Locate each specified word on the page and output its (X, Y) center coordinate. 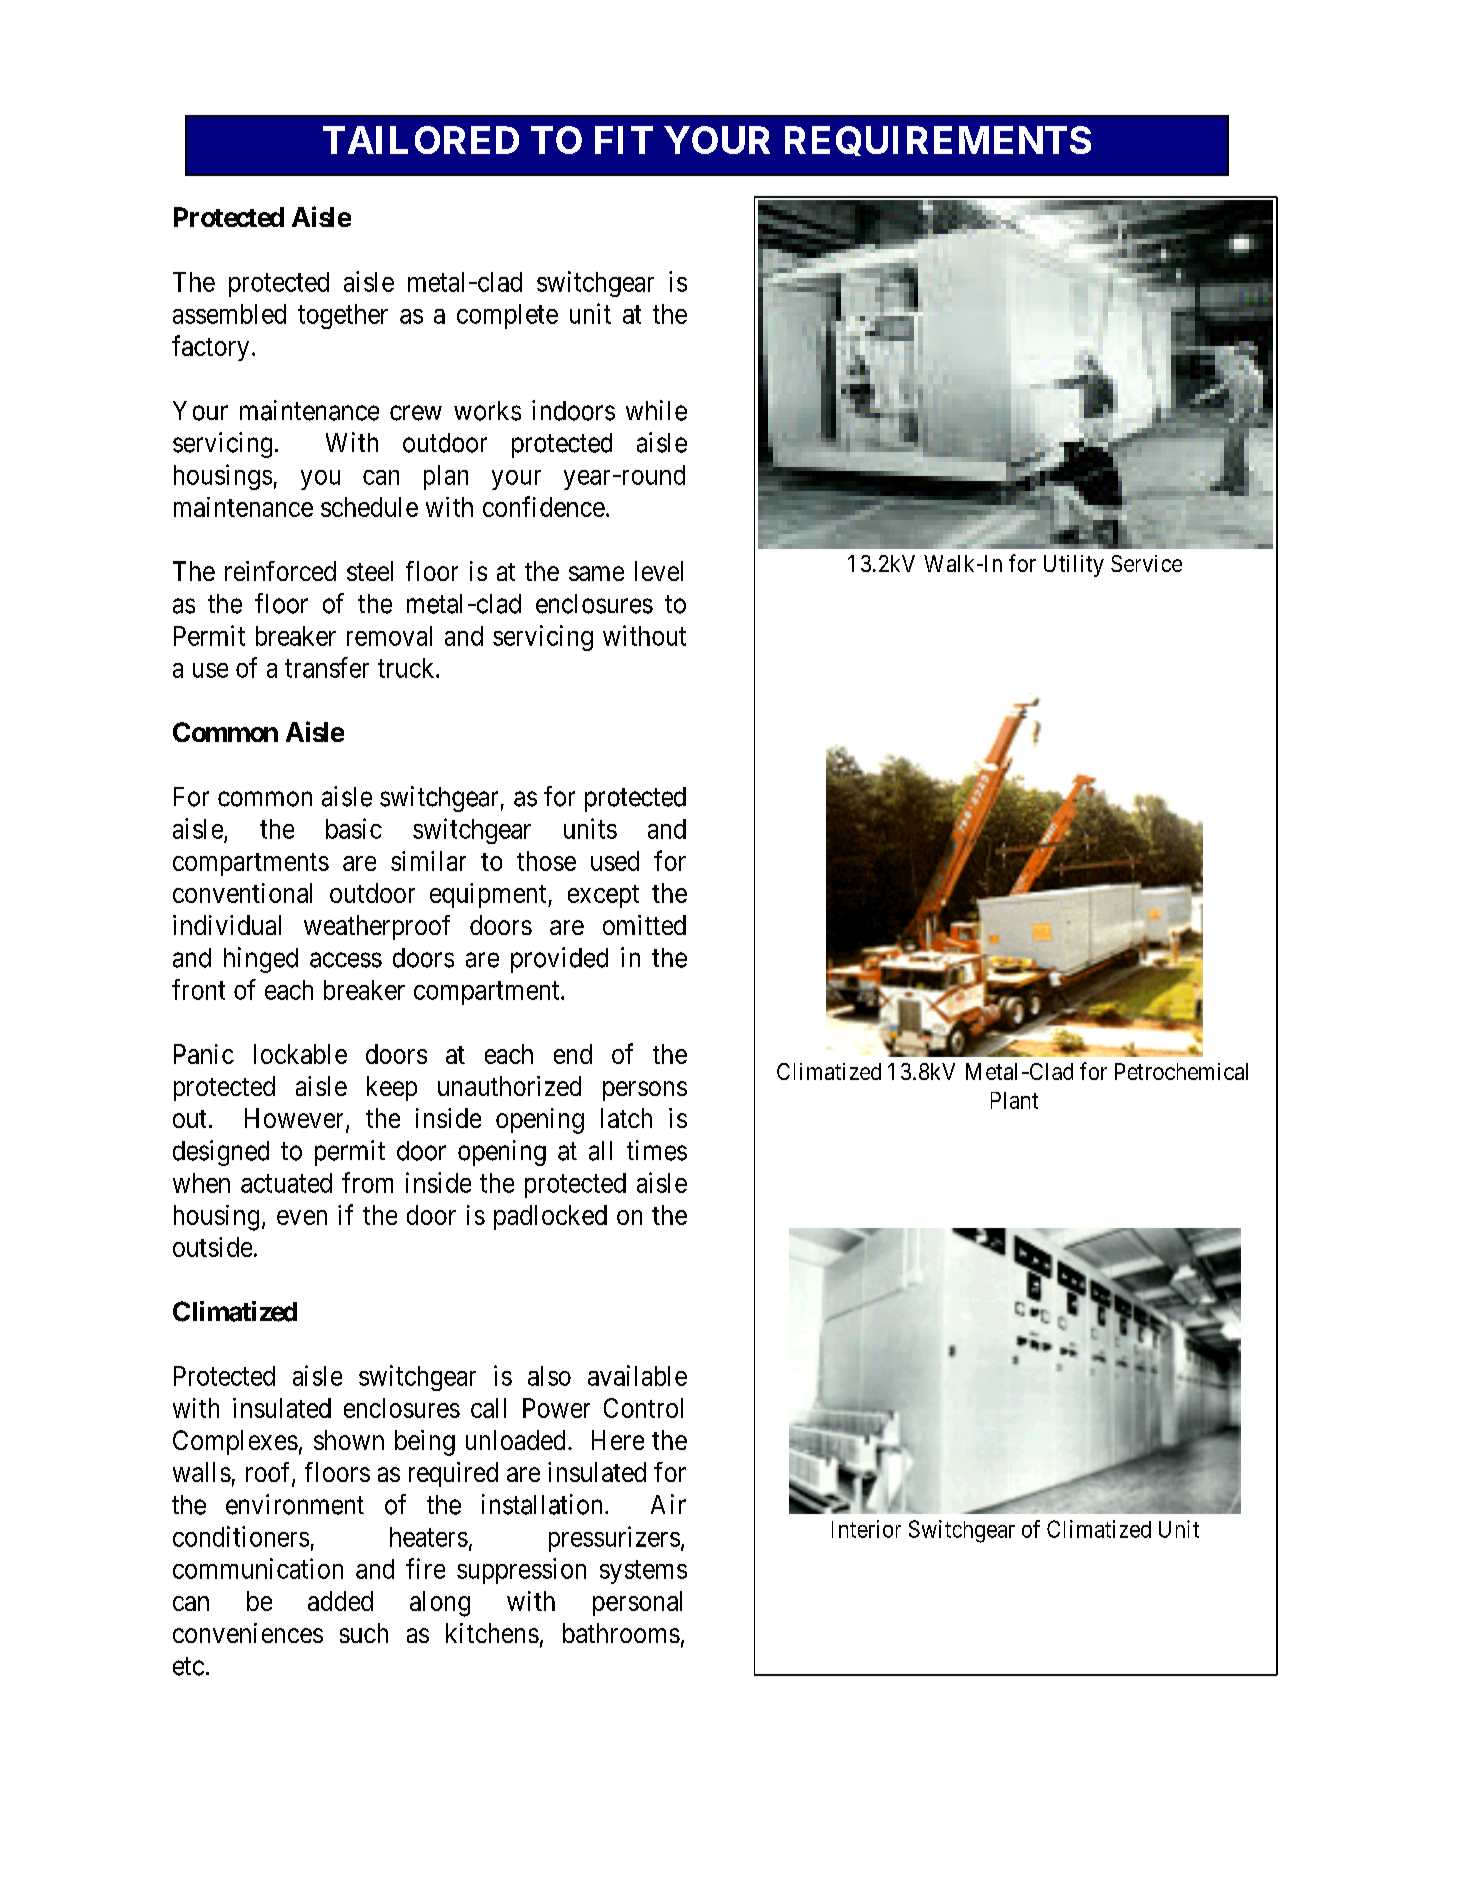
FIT (624, 140)
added (340, 1601)
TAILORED (421, 140)
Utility (1074, 566)
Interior (866, 1529)
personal (637, 1603)
